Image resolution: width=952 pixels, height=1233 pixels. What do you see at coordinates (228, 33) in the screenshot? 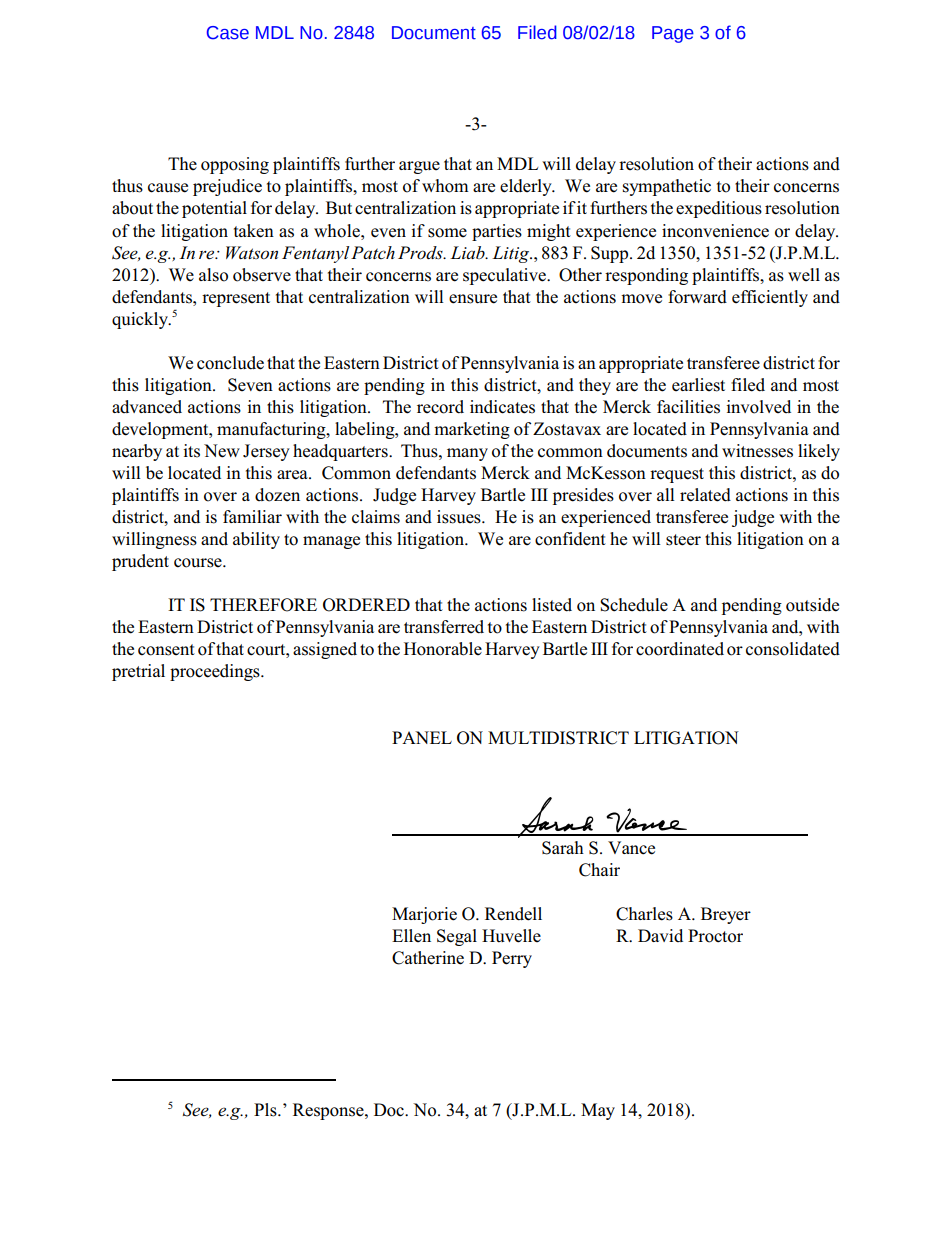
I see `Case` at bounding box center [228, 33].
